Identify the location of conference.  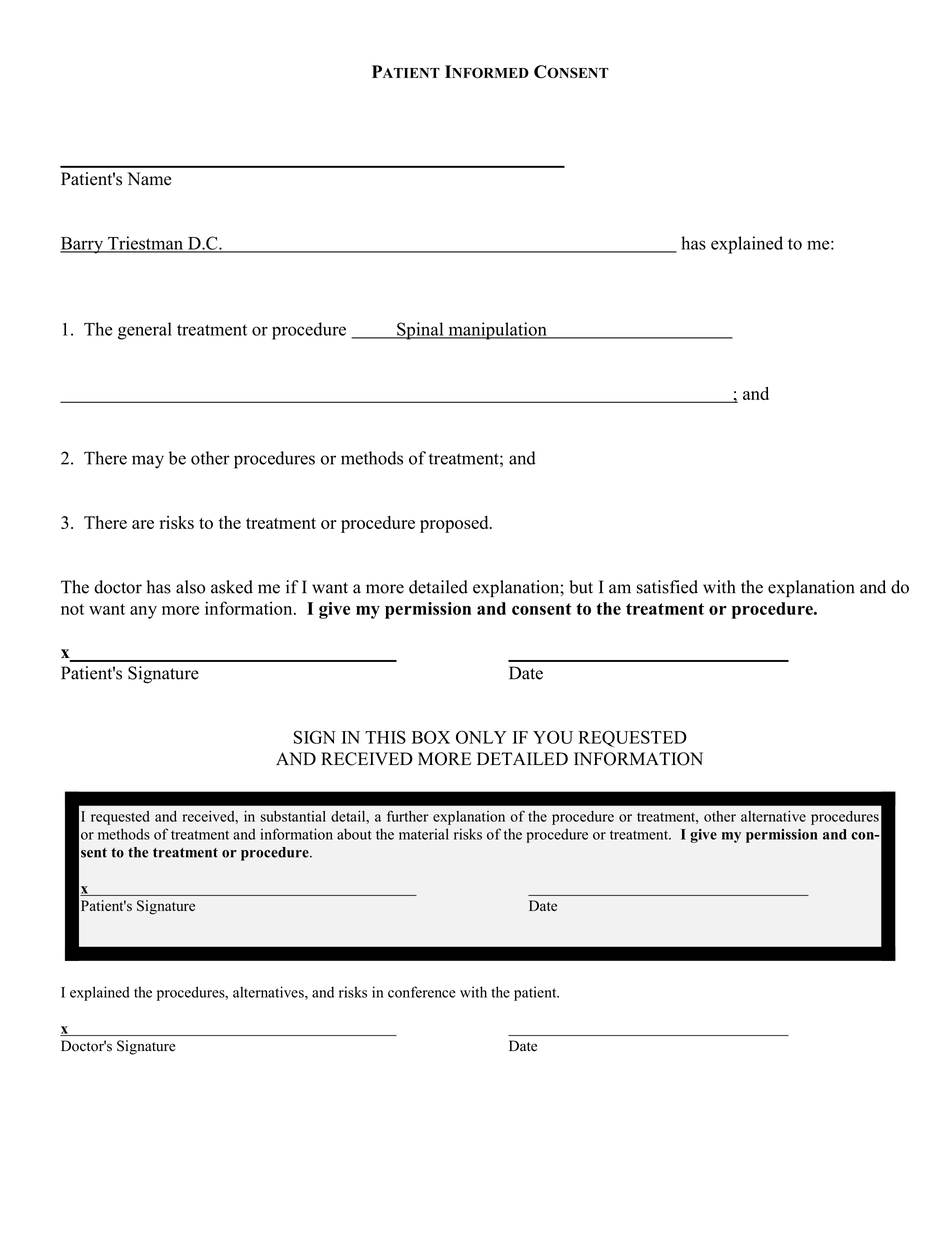
(422, 992).
